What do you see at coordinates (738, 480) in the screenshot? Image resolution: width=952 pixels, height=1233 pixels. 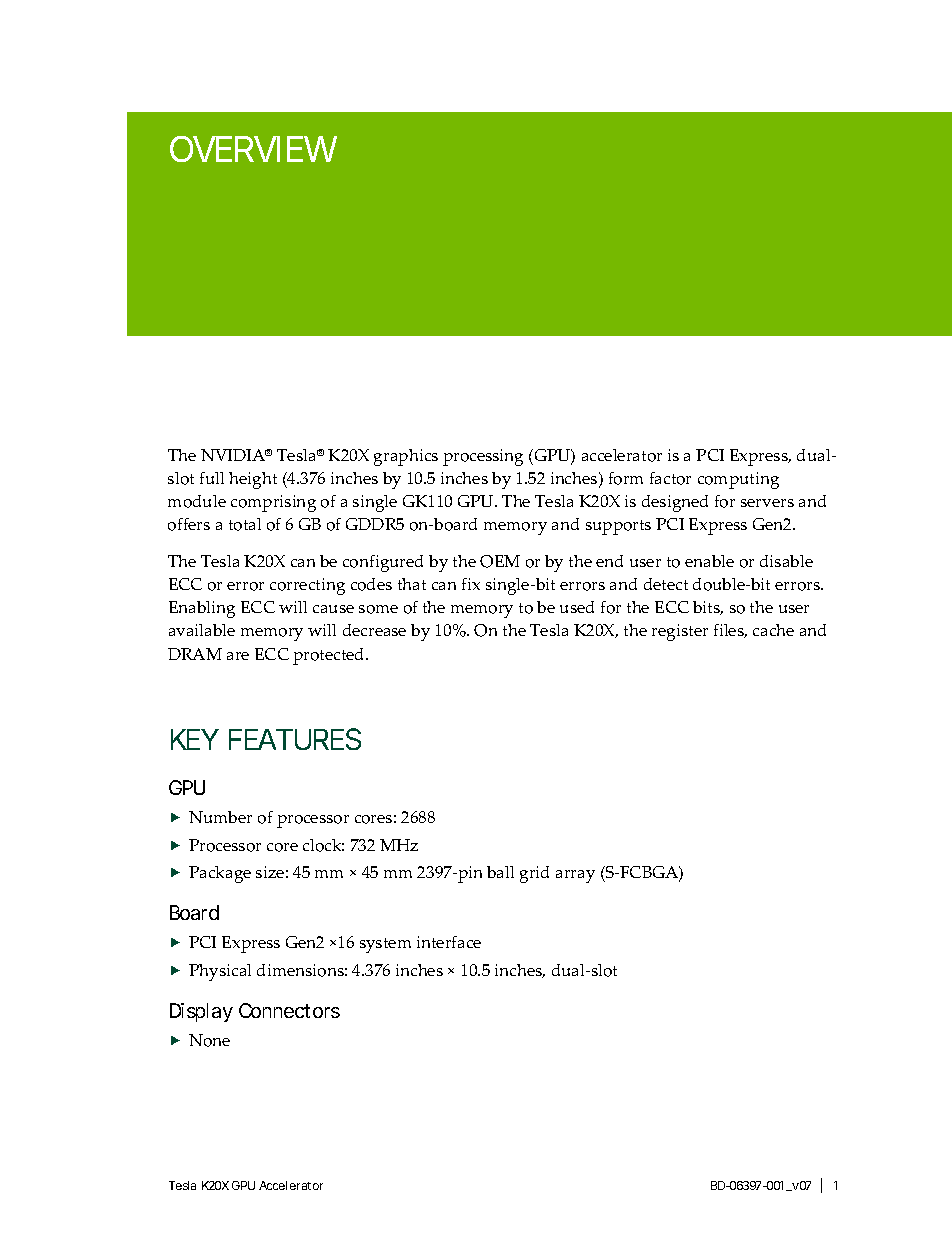 I see `computing` at bounding box center [738, 480].
